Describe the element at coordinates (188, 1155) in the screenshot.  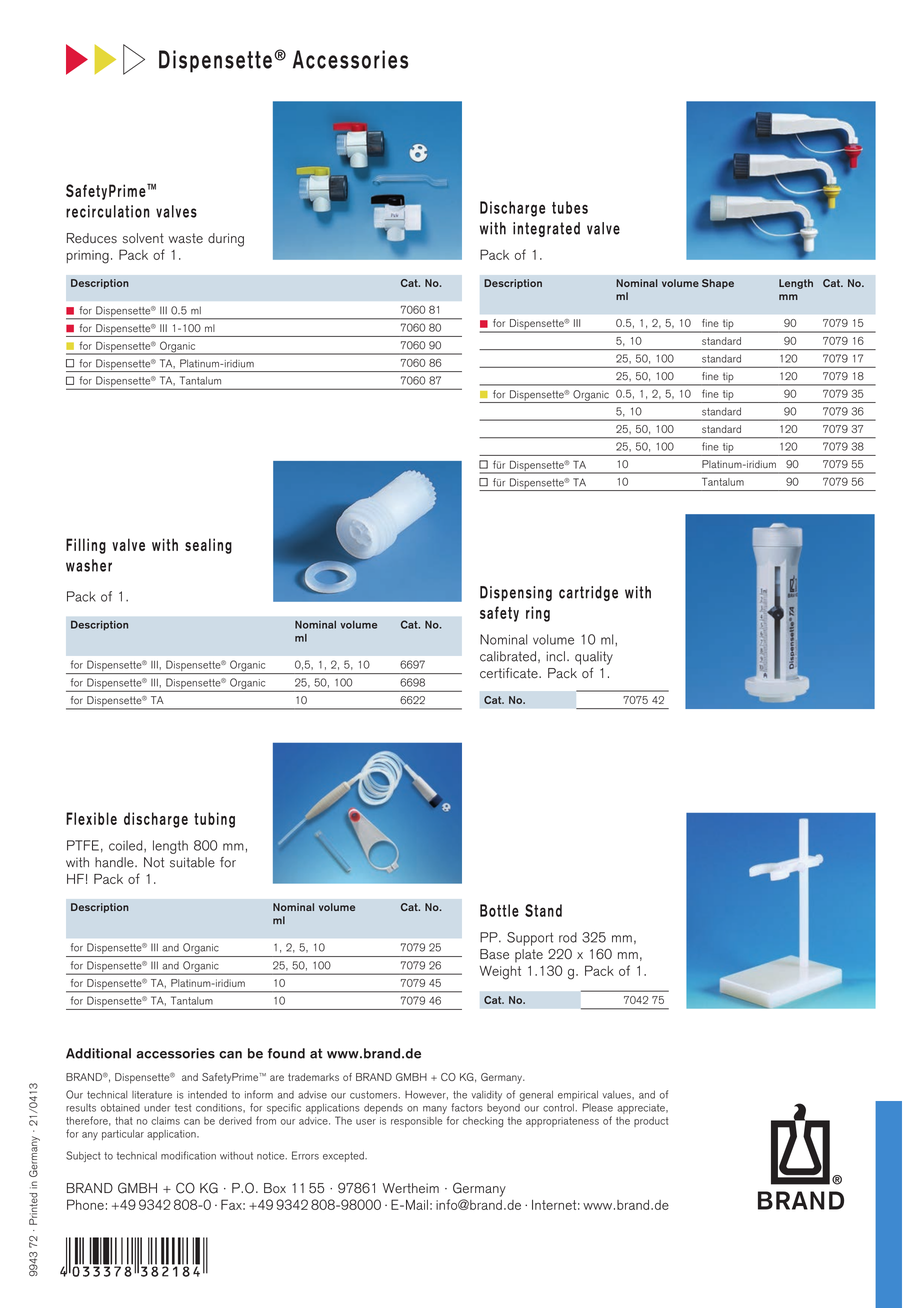
I see `modification` at that location.
